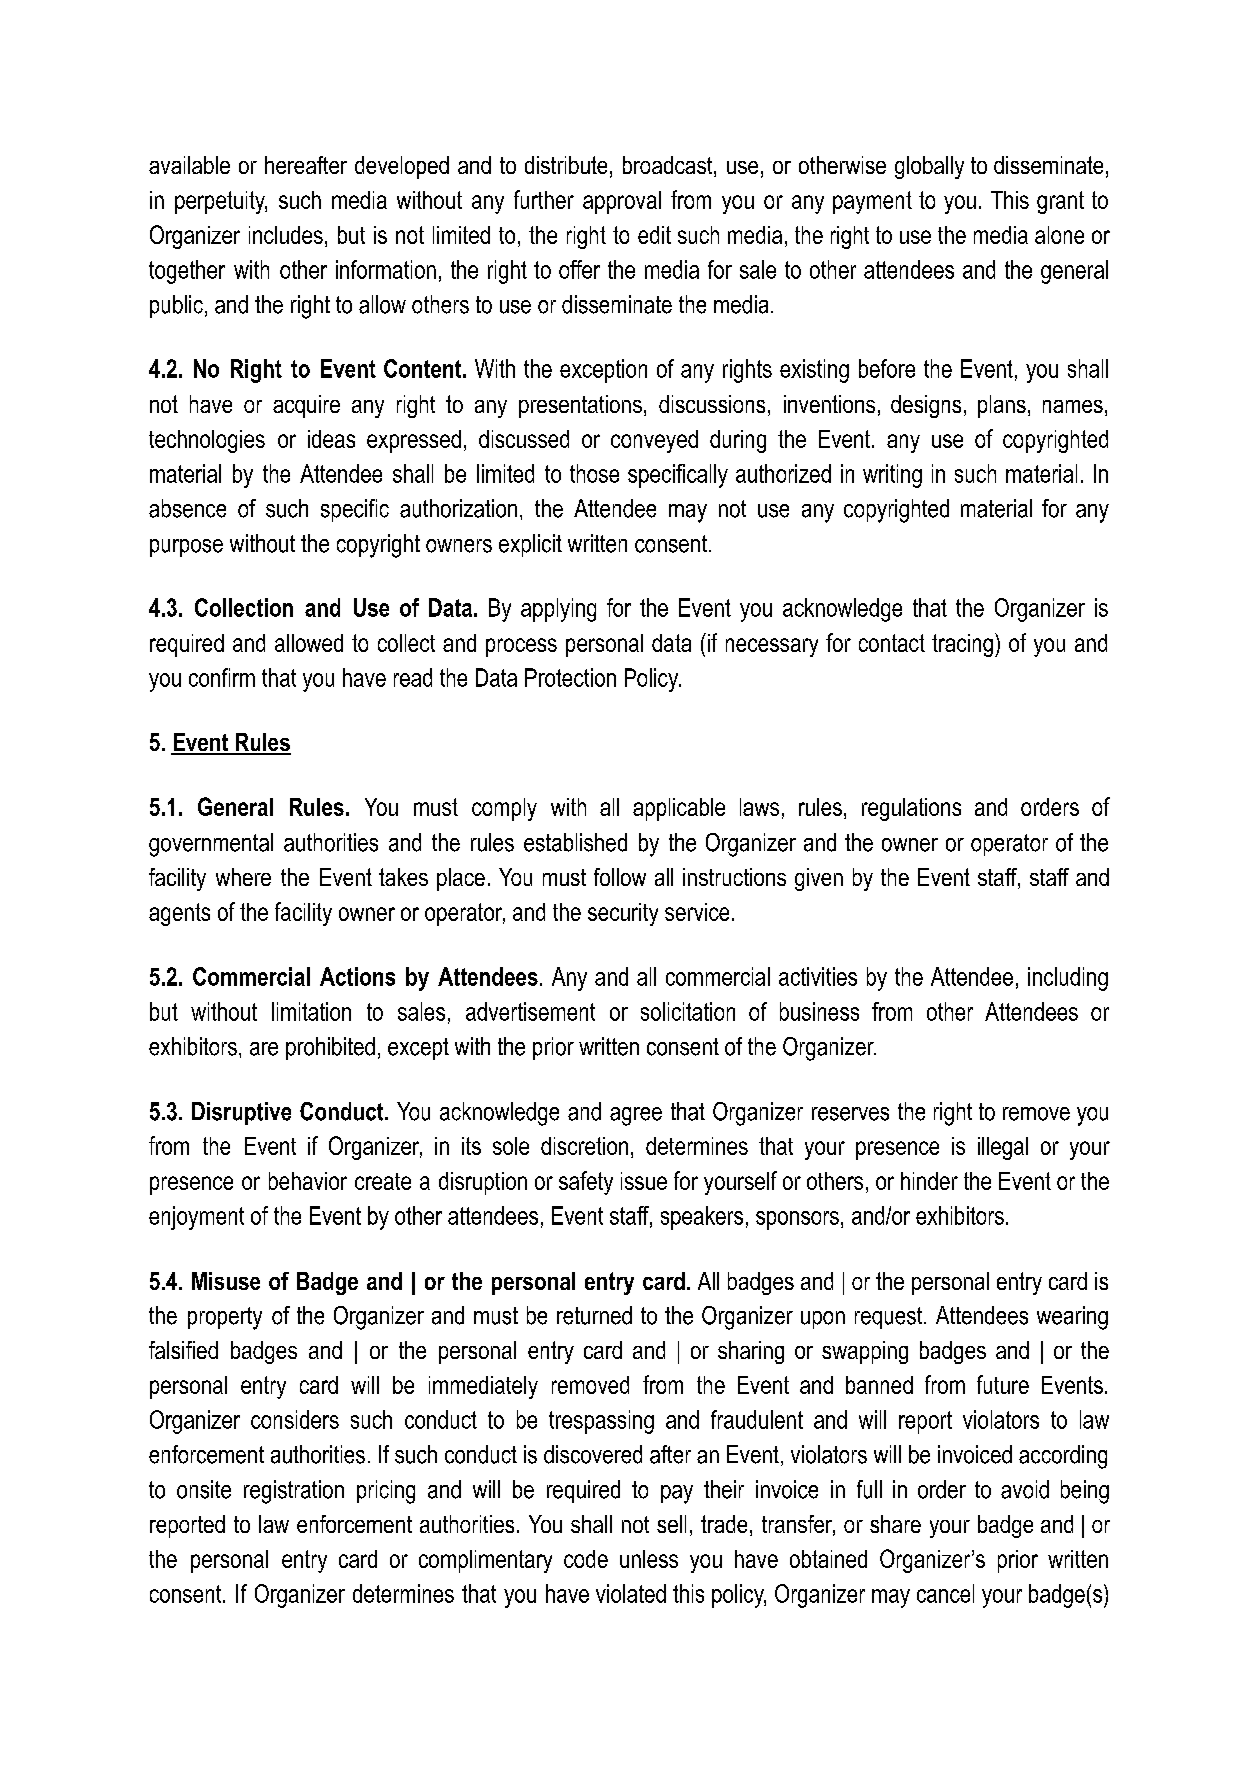 This screenshot has height=1776, width=1257. What do you see at coordinates (243, 877) in the screenshot?
I see `where` at bounding box center [243, 877].
